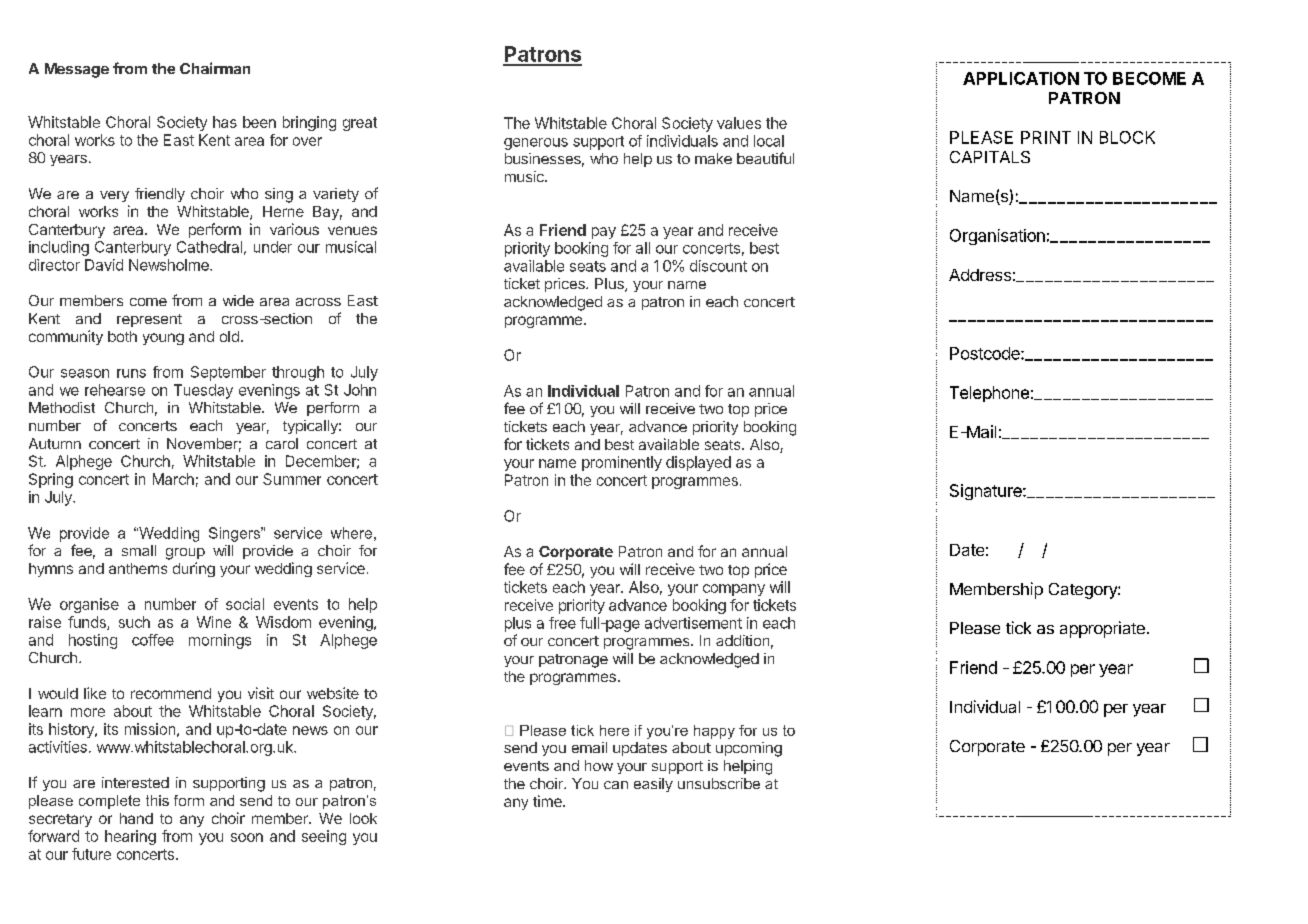 This screenshot has height=924, width=1308. I want to click on APPLICATION, so click(1021, 78).
